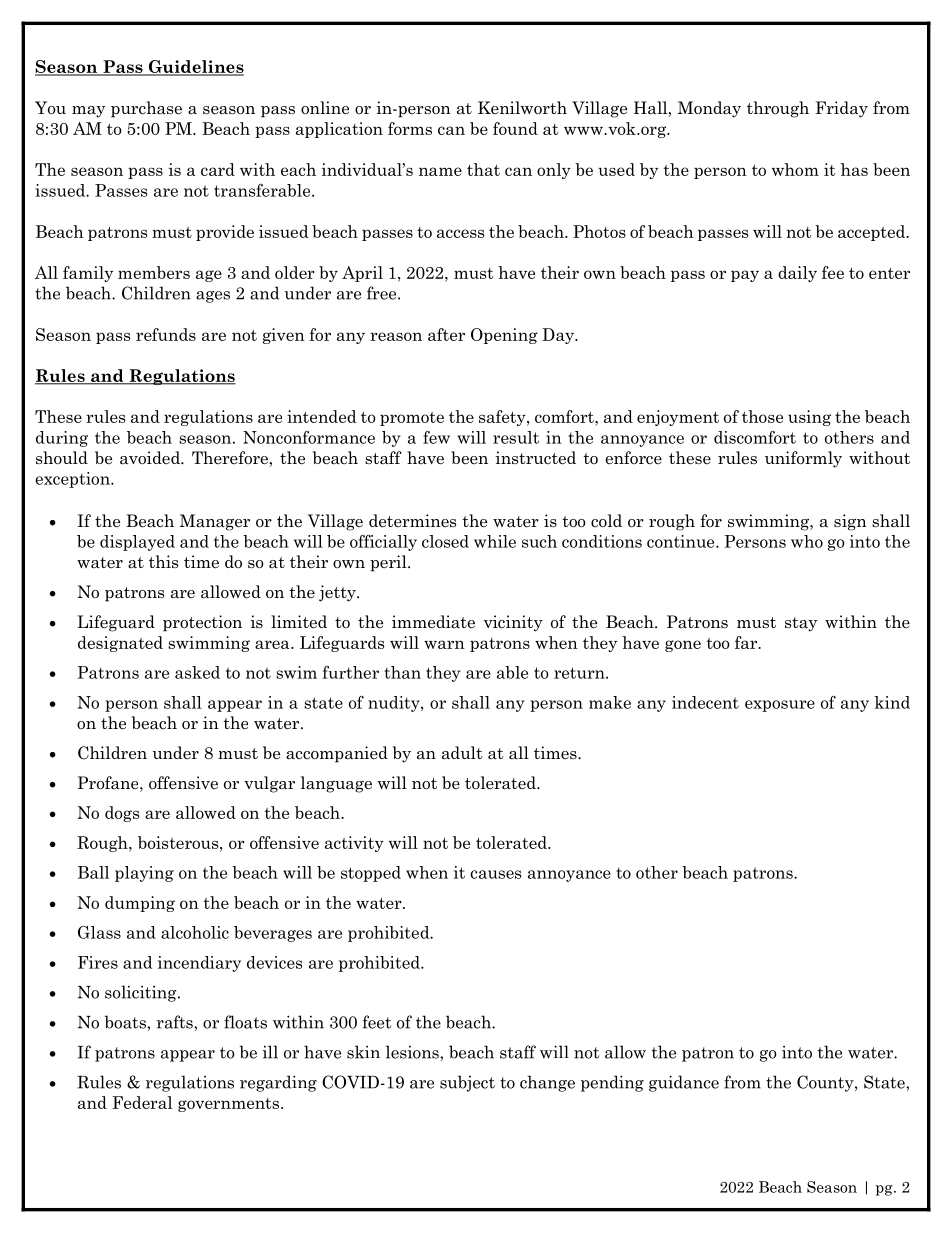 This screenshot has width=952, height=1233. Describe the element at coordinates (522, 107) in the screenshot. I see `Kenilworth` at that location.
